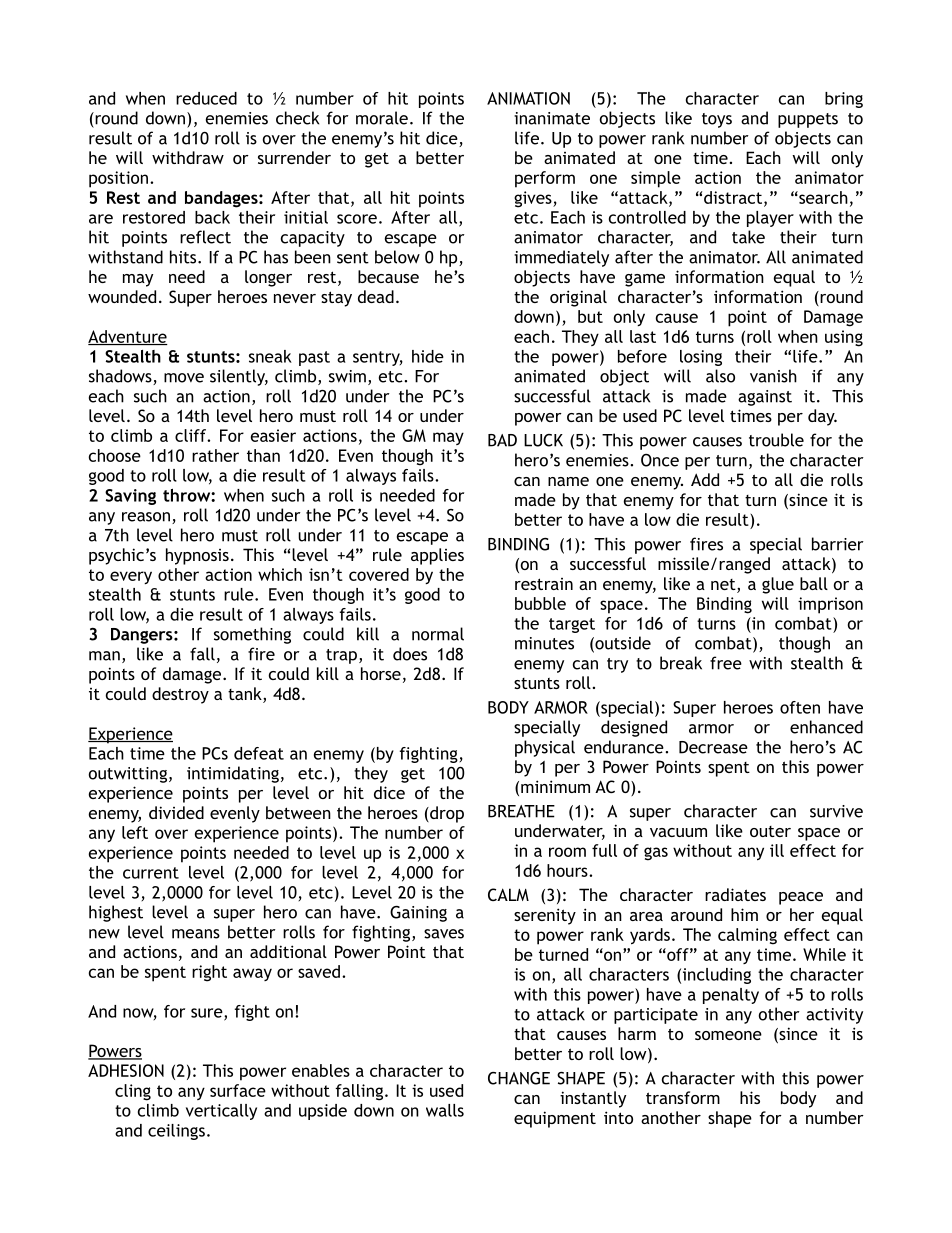  Describe the element at coordinates (252, 635) in the document. I see `something` at that location.
